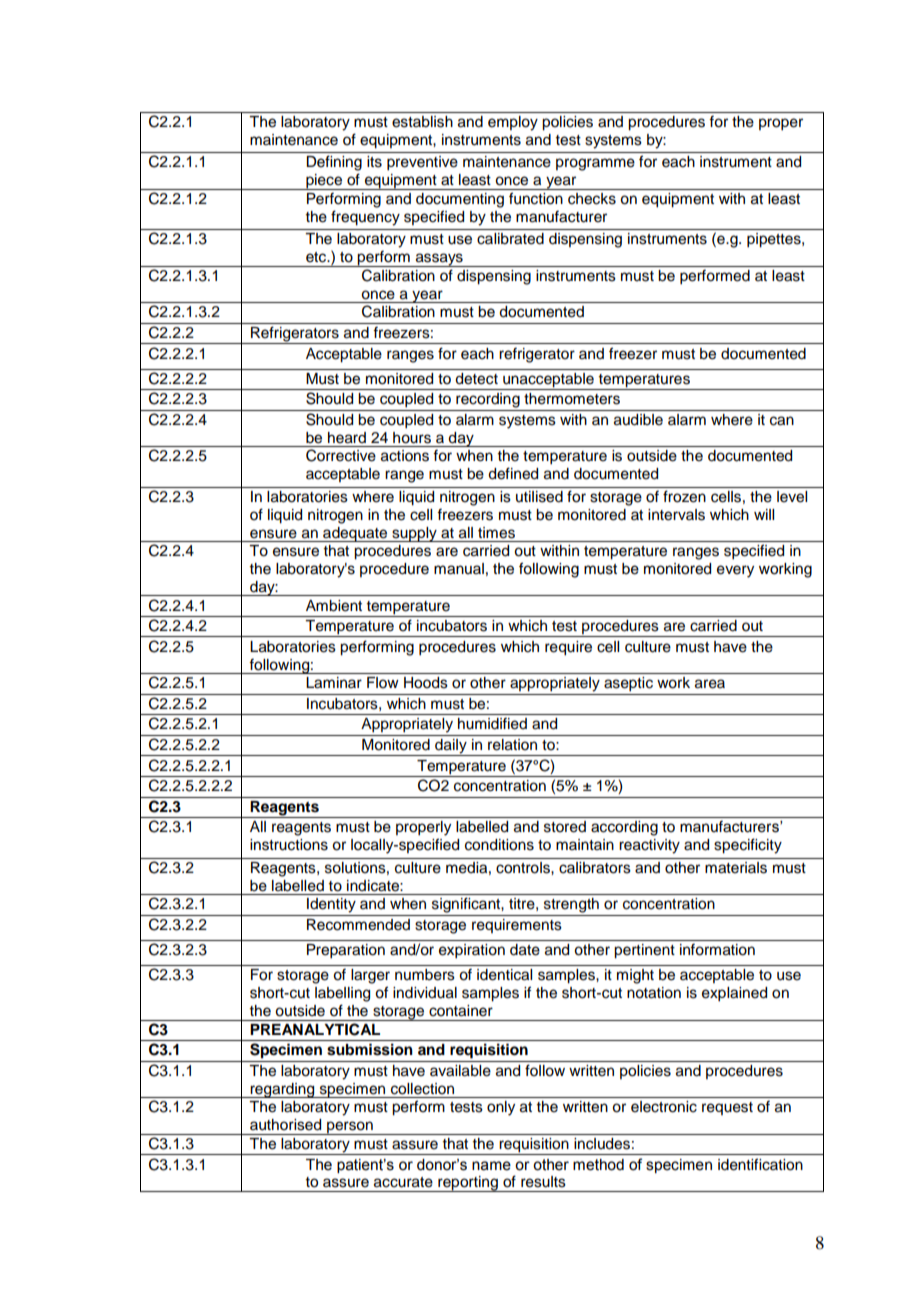 This document has height=1308, width=924. What do you see at coordinates (358, 925) in the document?
I see `Recommended` at bounding box center [358, 925].
